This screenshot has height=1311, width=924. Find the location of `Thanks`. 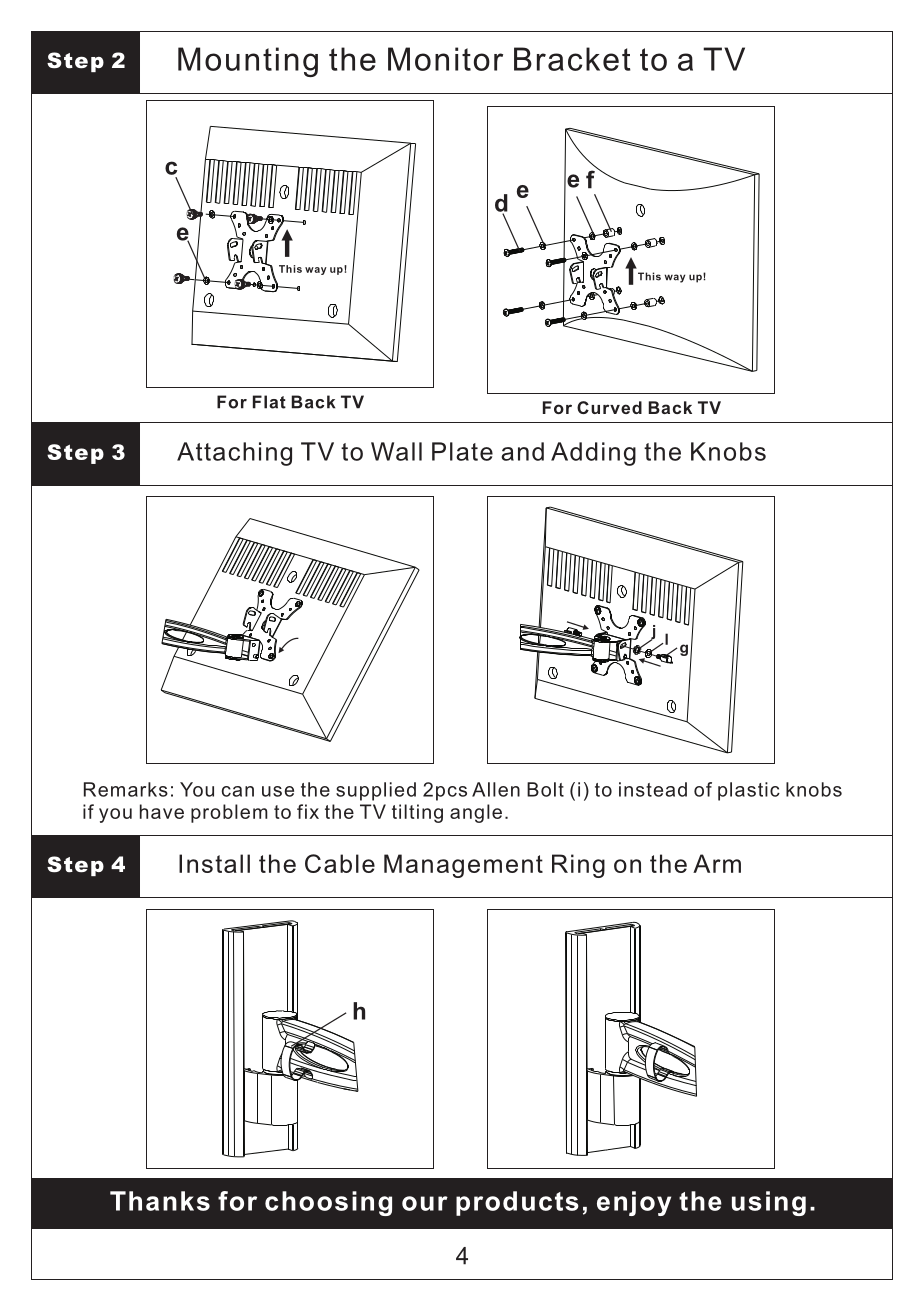

Thanks is located at coordinates (160, 1201).
